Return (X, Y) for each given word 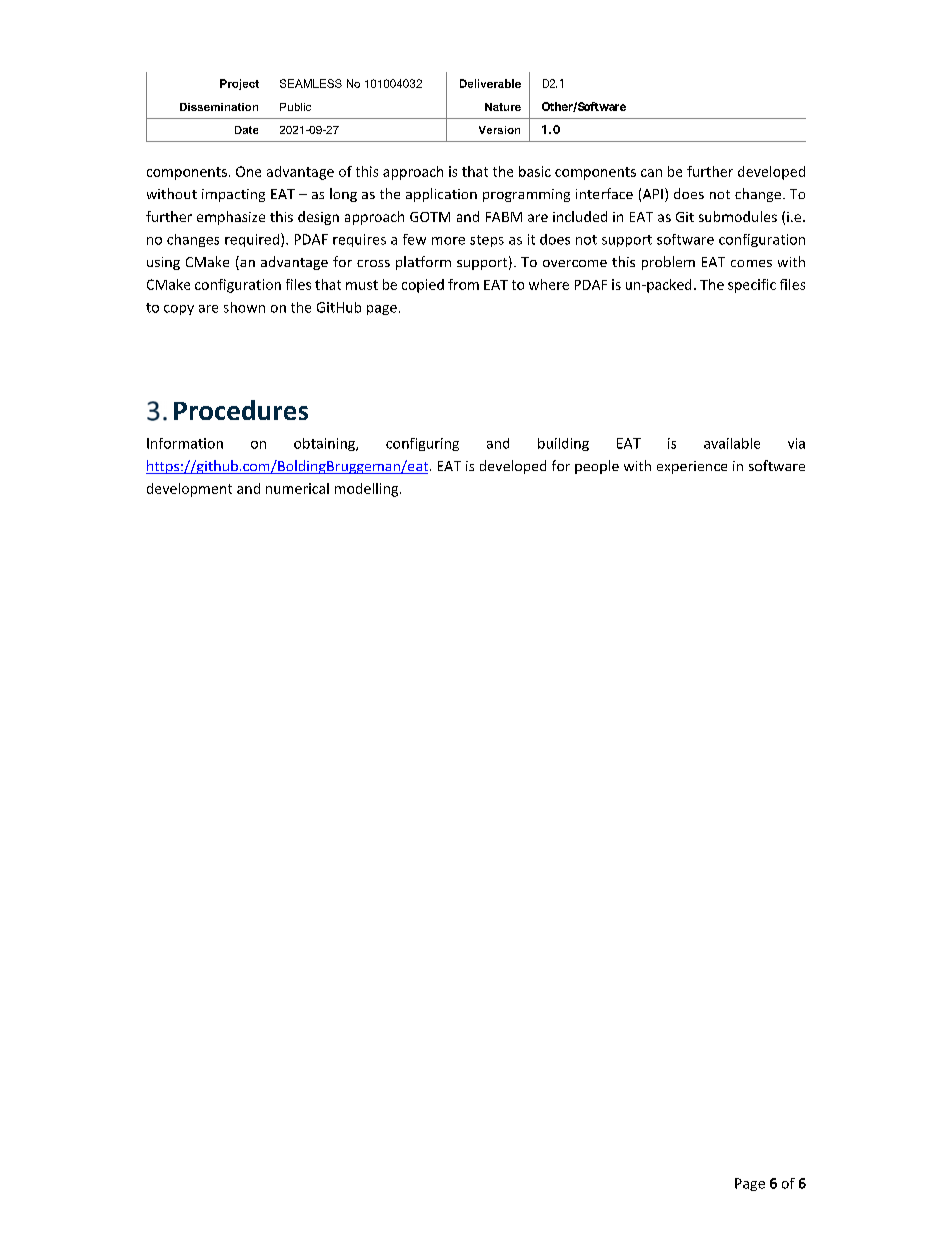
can (651, 173)
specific (752, 286)
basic (535, 171)
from (463, 284)
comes (751, 263)
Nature (503, 107)
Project (239, 84)
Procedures (241, 410)
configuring (422, 444)
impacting (233, 195)
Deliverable (490, 83)
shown (244, 307)
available (732, 443)
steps (487, 241)
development (189, 490)
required (253, 240)
